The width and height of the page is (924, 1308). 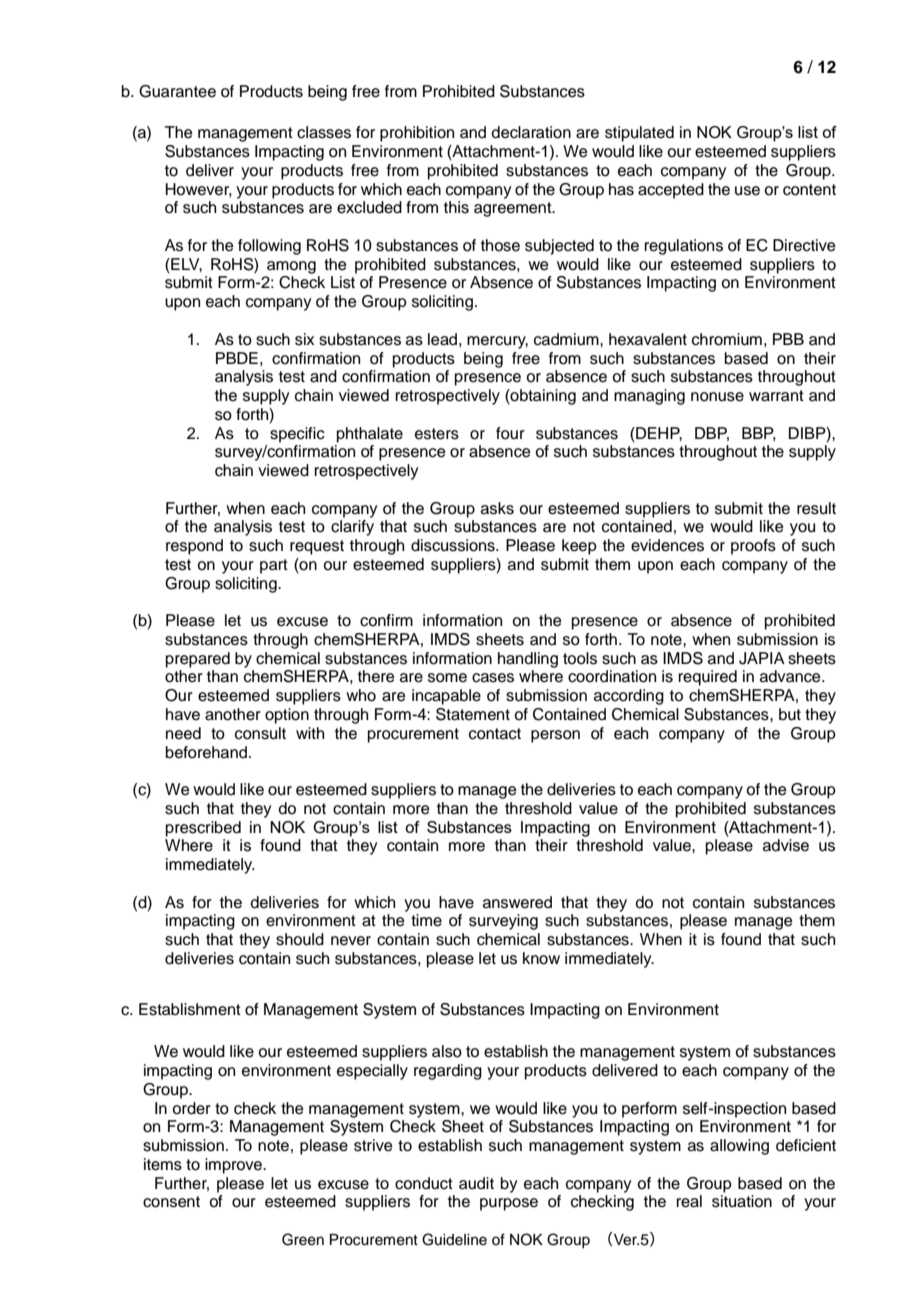 What do you see at coordinates (177, 91) in the page?
I see `Guarantee` at bounding box center [177, 91].
